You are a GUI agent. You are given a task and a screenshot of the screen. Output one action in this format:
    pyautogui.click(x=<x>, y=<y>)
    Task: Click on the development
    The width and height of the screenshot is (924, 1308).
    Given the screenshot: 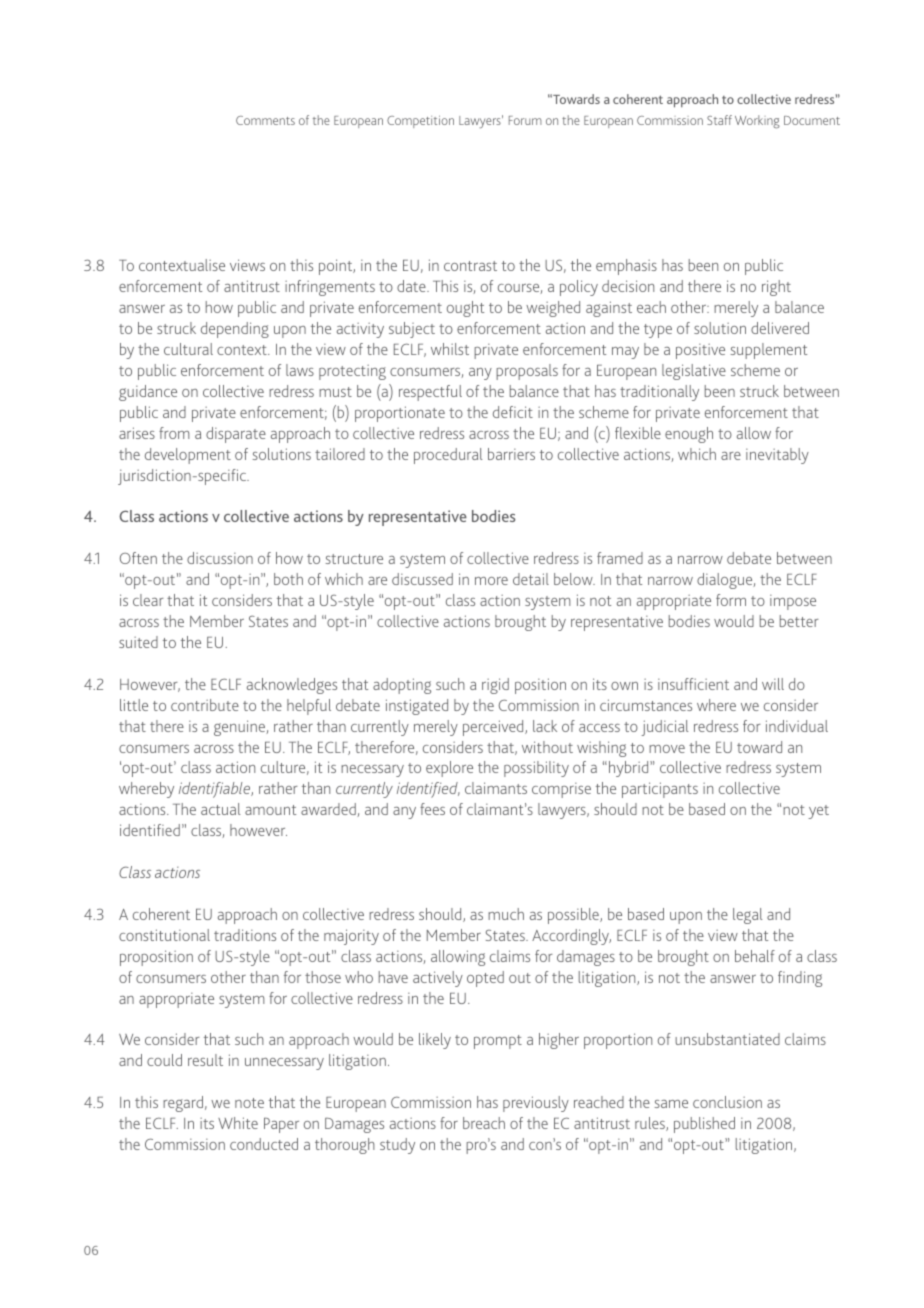 What is the action you would take?
    pyautogui.click(x=188, y=456)
